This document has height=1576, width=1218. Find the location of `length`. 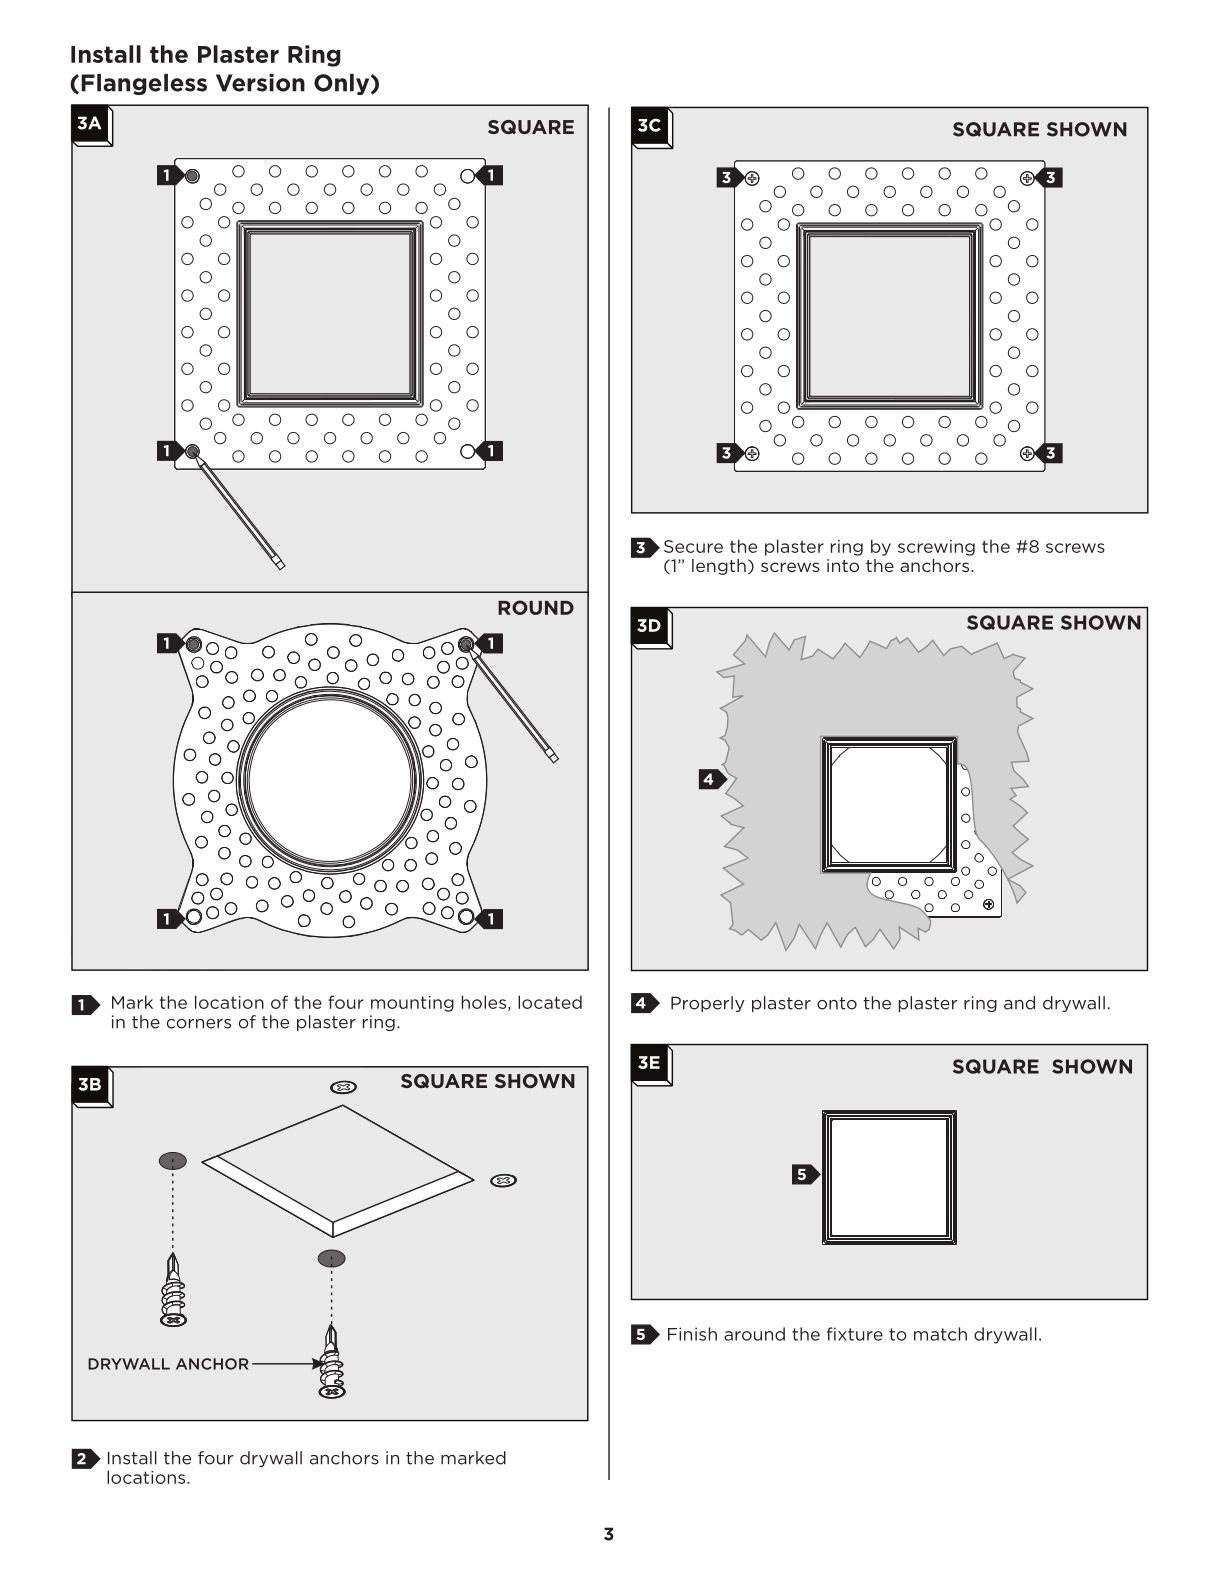

length is located at coordinates (719, 567).
